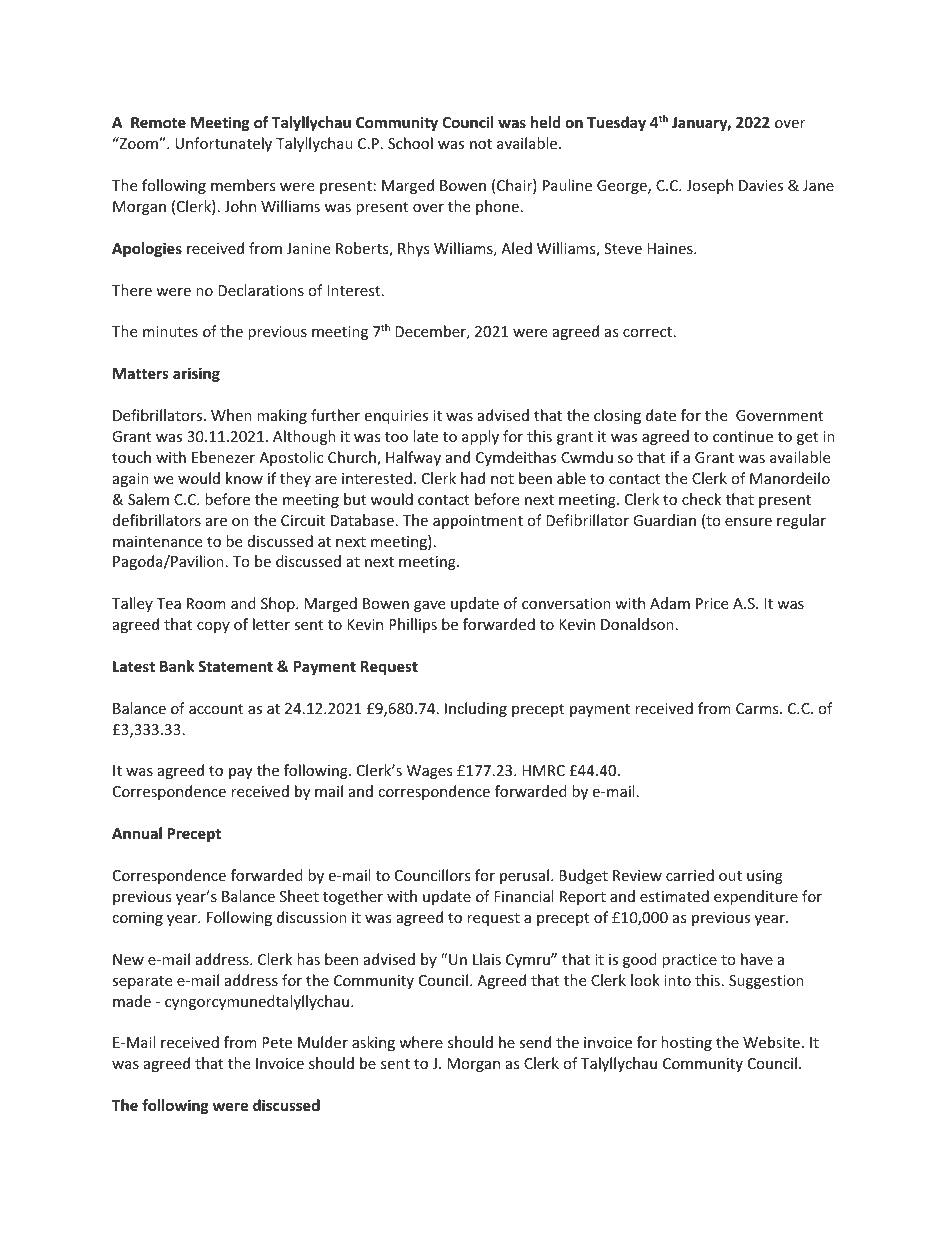 This screenshot has width=952, height=1233. I want to click on gave, so click(429, 606).
